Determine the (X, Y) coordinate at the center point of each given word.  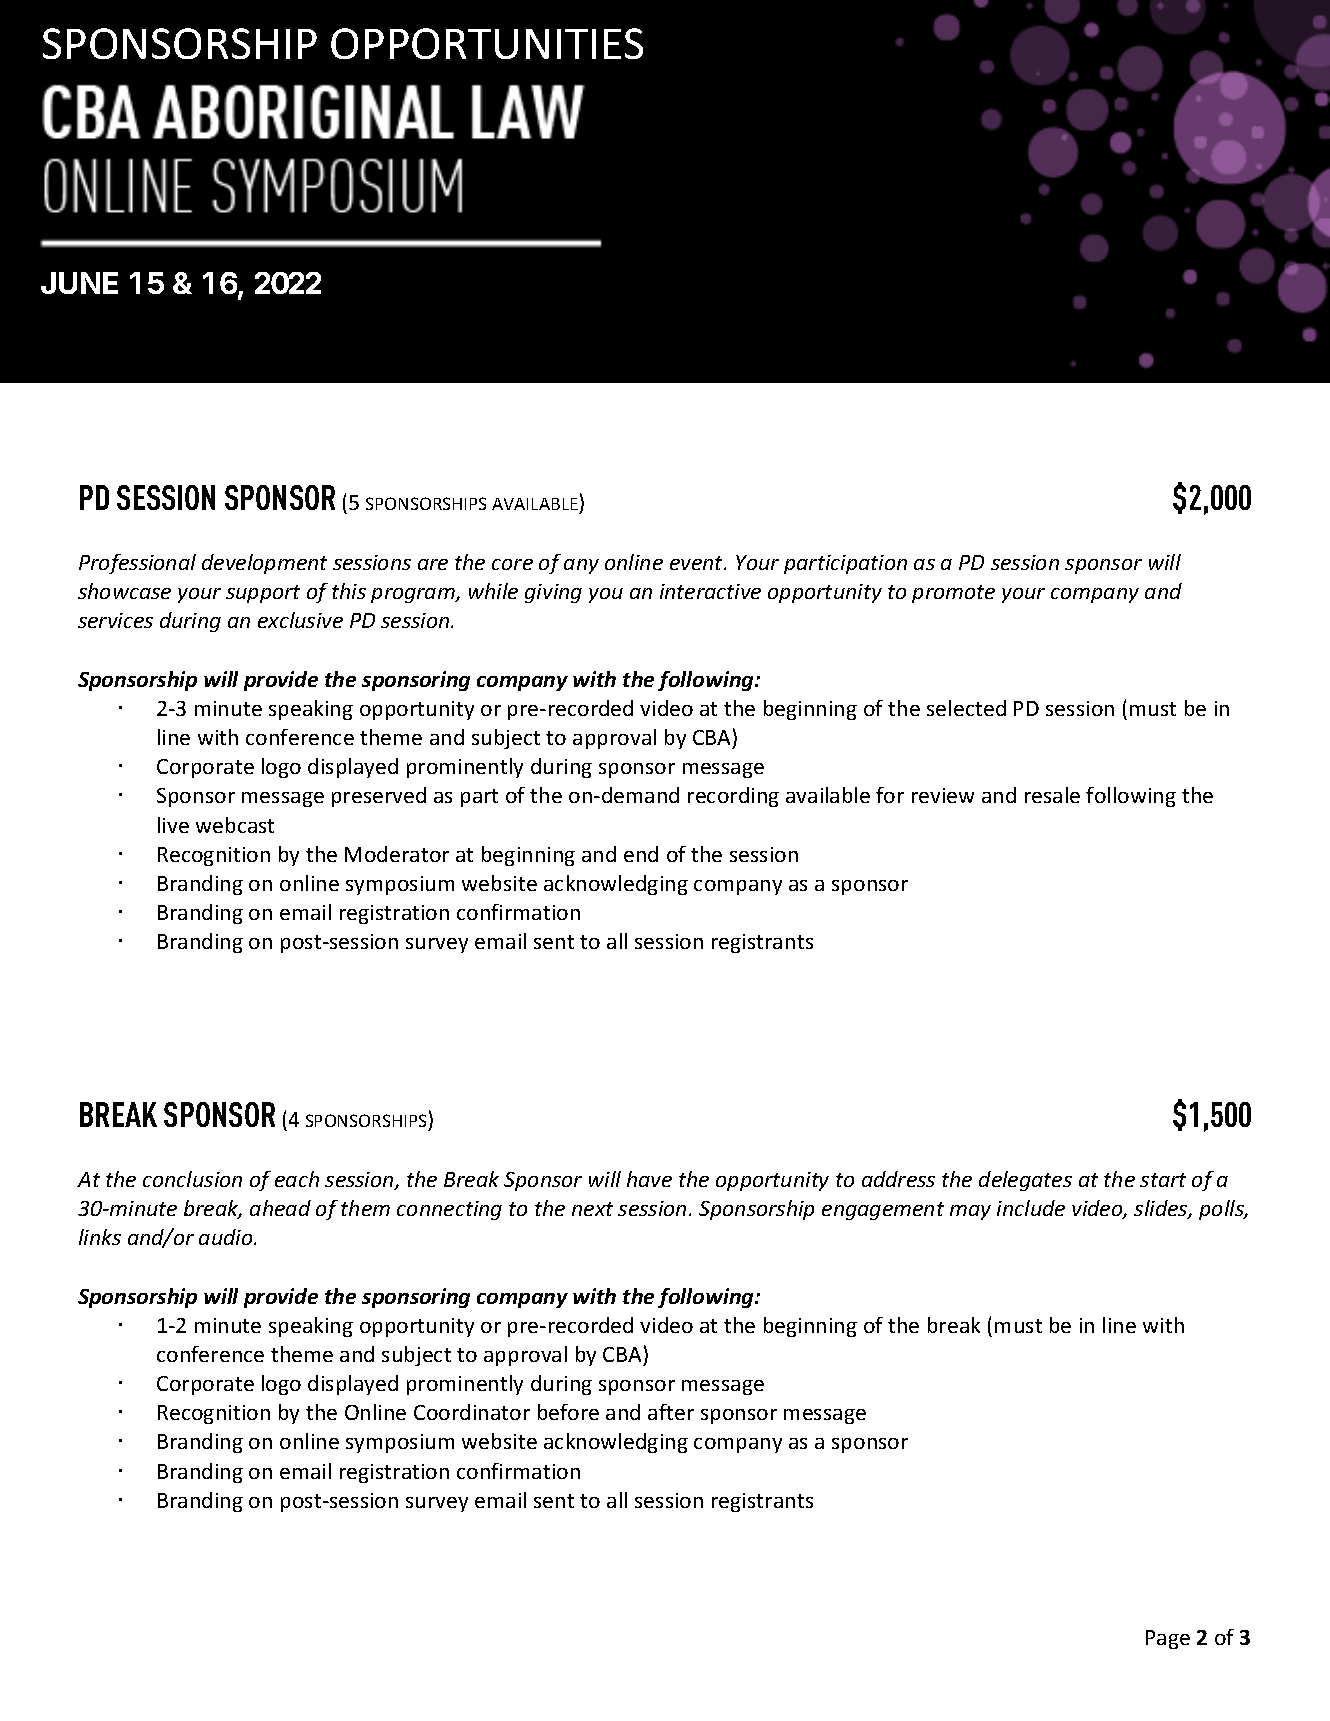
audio (227, 1237)
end (641, 854)
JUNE (79, 283)
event (697, 563)
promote (953, 594)
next (592, 1209)
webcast (235, 825)
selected (966, 708)
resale (1052, 795)
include (1031, 1208)
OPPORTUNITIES (487, 43)
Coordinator (472, 1412)
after (671, 1412)
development (264, 564)
